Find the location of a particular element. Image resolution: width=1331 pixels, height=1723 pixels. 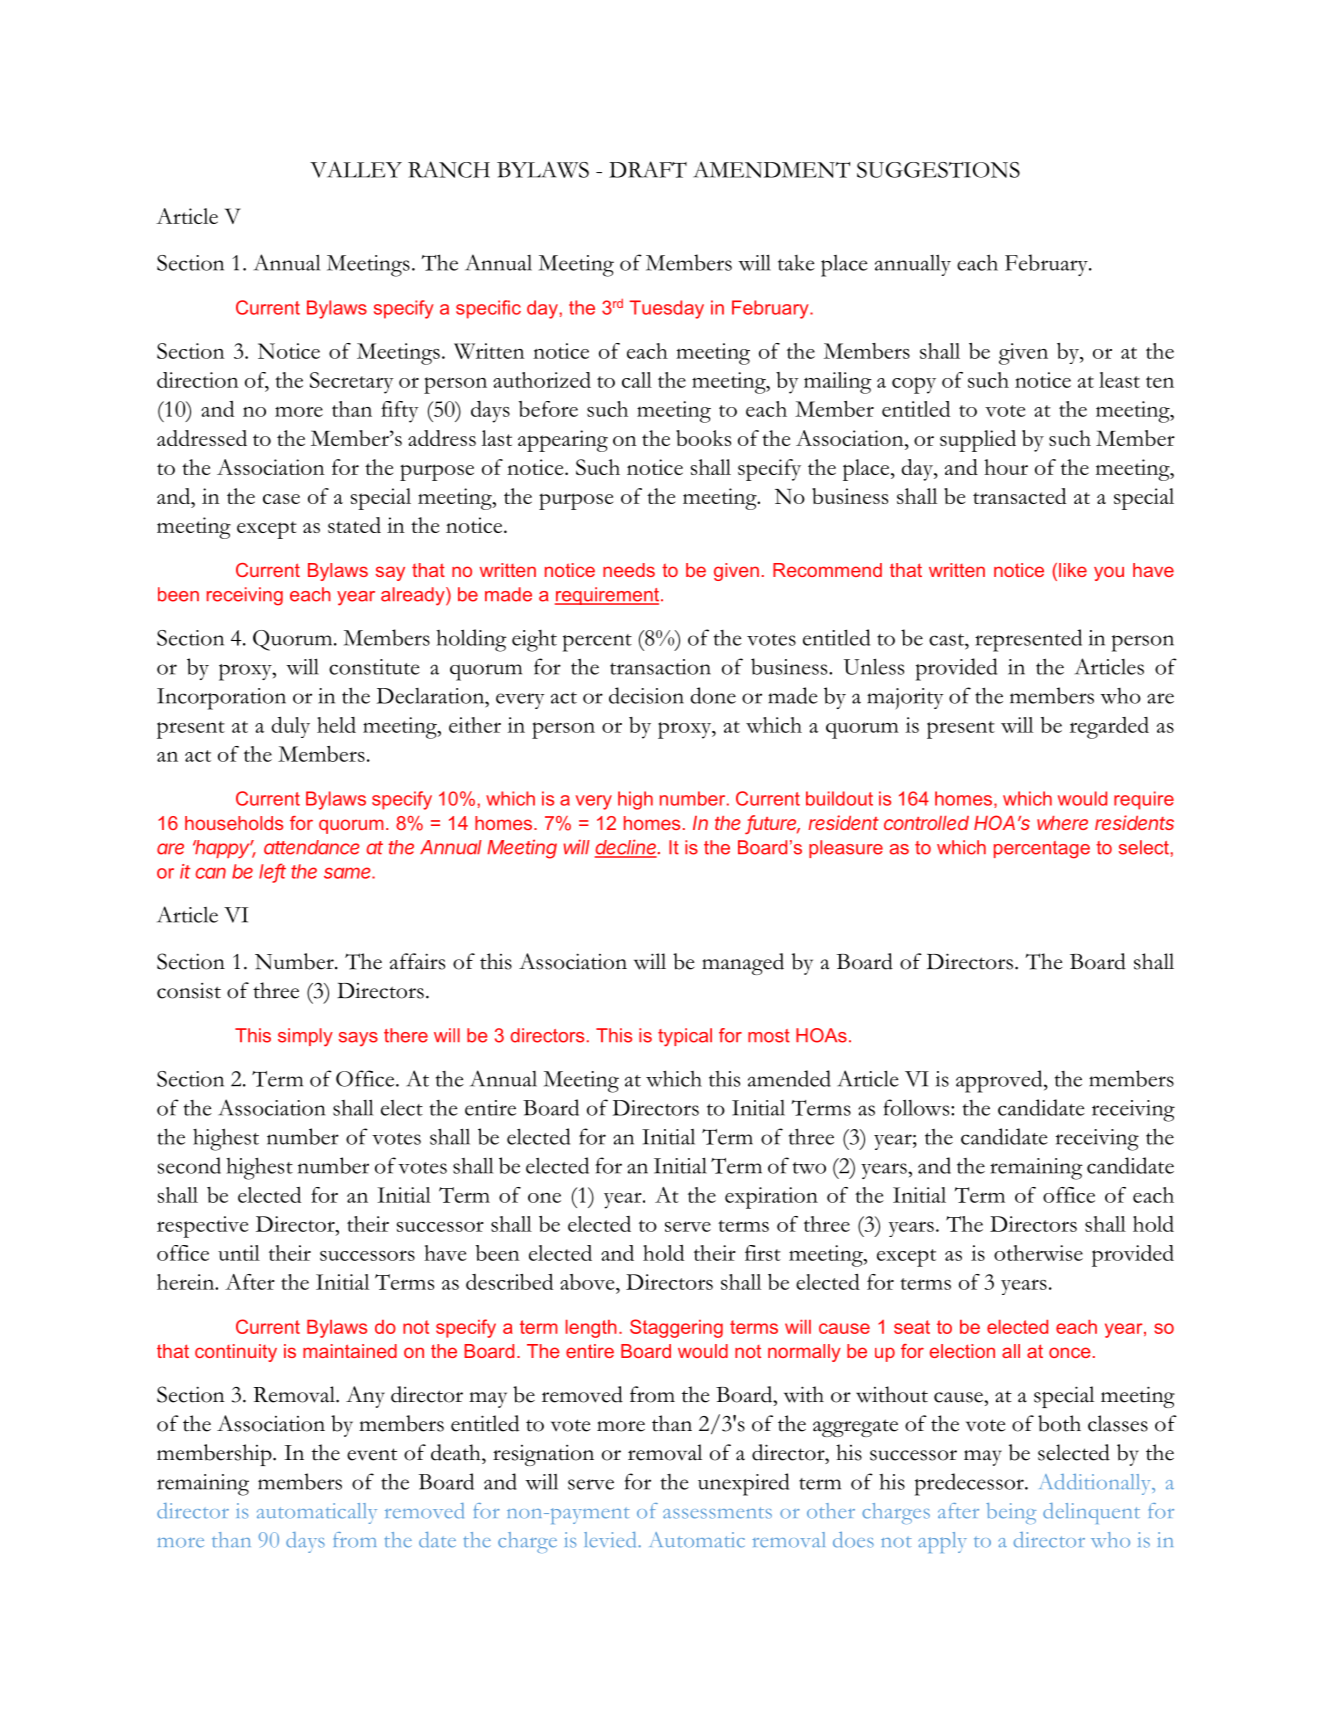

event is located at coordinates (372, 1454).
